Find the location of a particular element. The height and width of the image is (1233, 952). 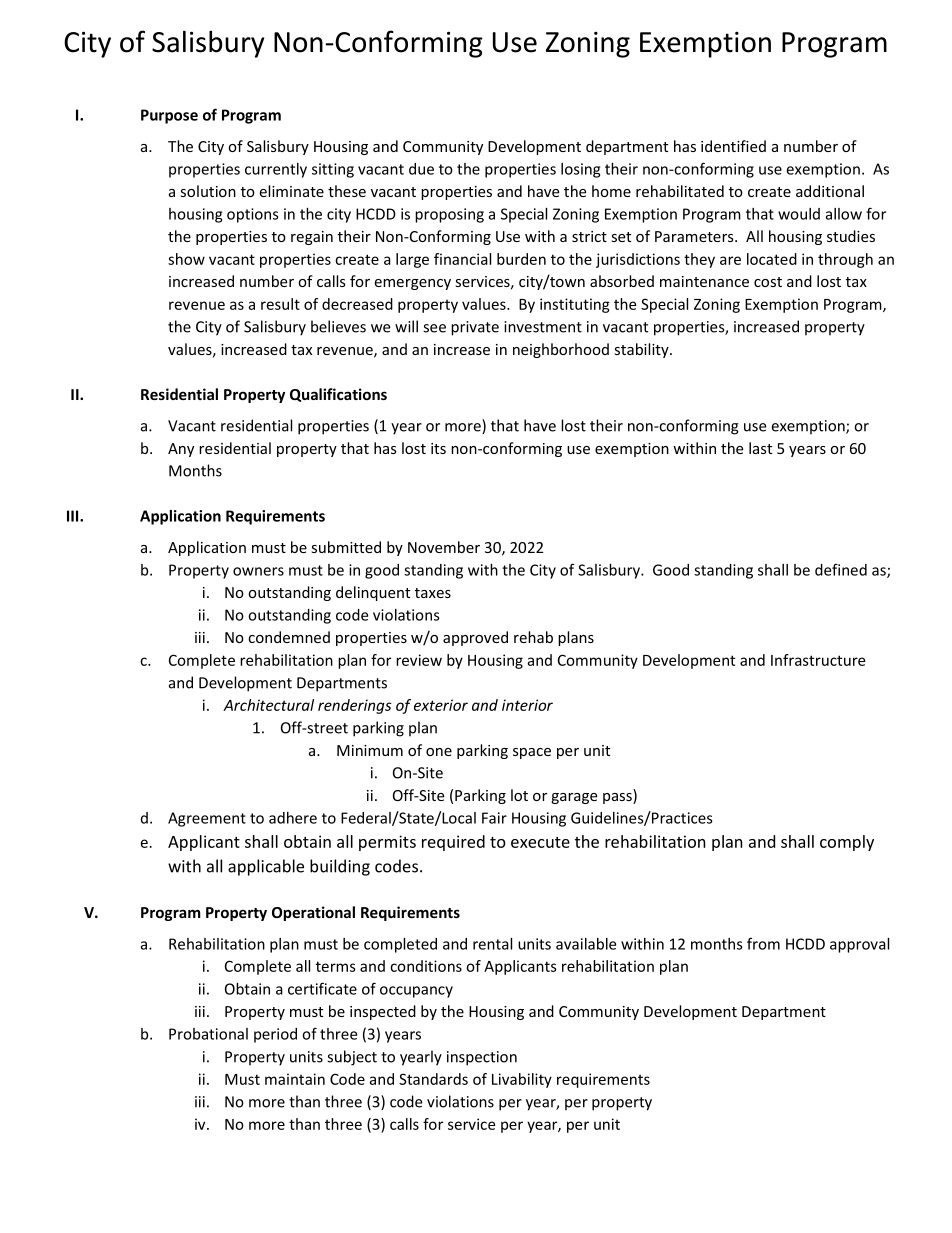

adhere is located at coordinates (293, 818).
